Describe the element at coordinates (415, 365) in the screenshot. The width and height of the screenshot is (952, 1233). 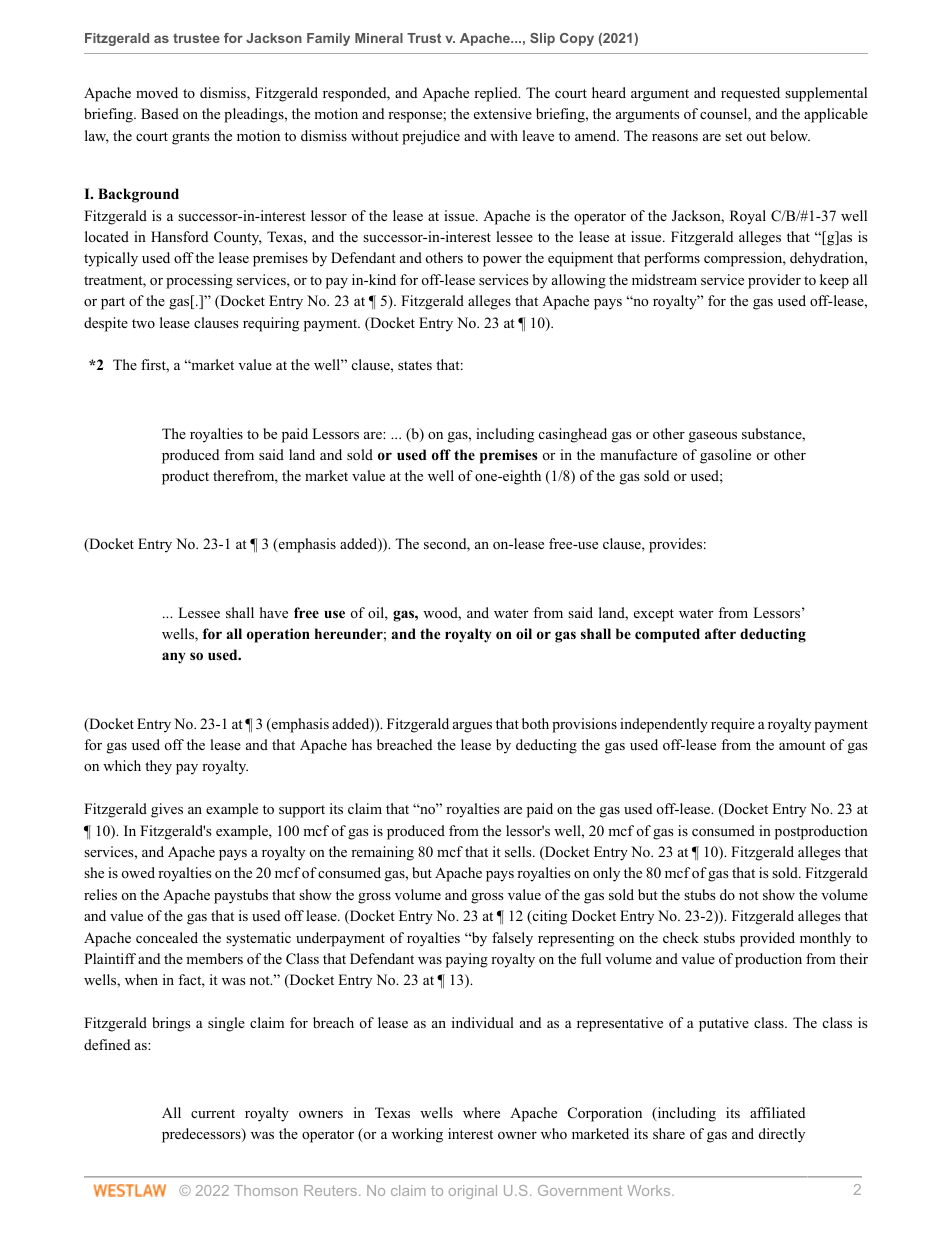
I see `states` at that location.
